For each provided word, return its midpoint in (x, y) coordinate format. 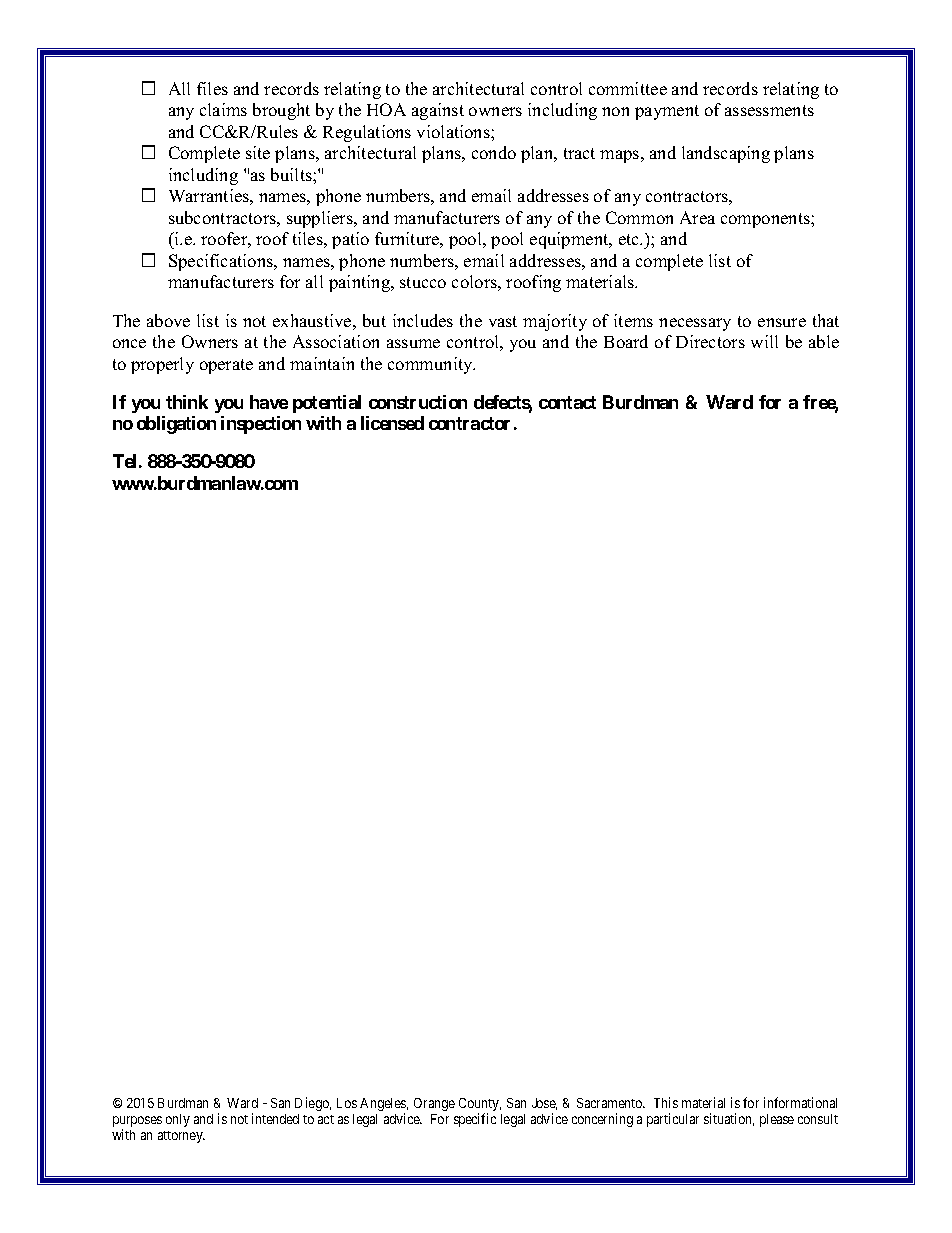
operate (226, 366)
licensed (392, 423)
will (764, 341)
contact (567, 402)
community (431, 365)
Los (347, 1103)
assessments (769, 110)
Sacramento (611, 1103)
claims (223, 109)
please (777, 1120)
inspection (261, 425)
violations (454, 131)
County (480, 1106)
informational (800, 1102)
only (178, 1120)
